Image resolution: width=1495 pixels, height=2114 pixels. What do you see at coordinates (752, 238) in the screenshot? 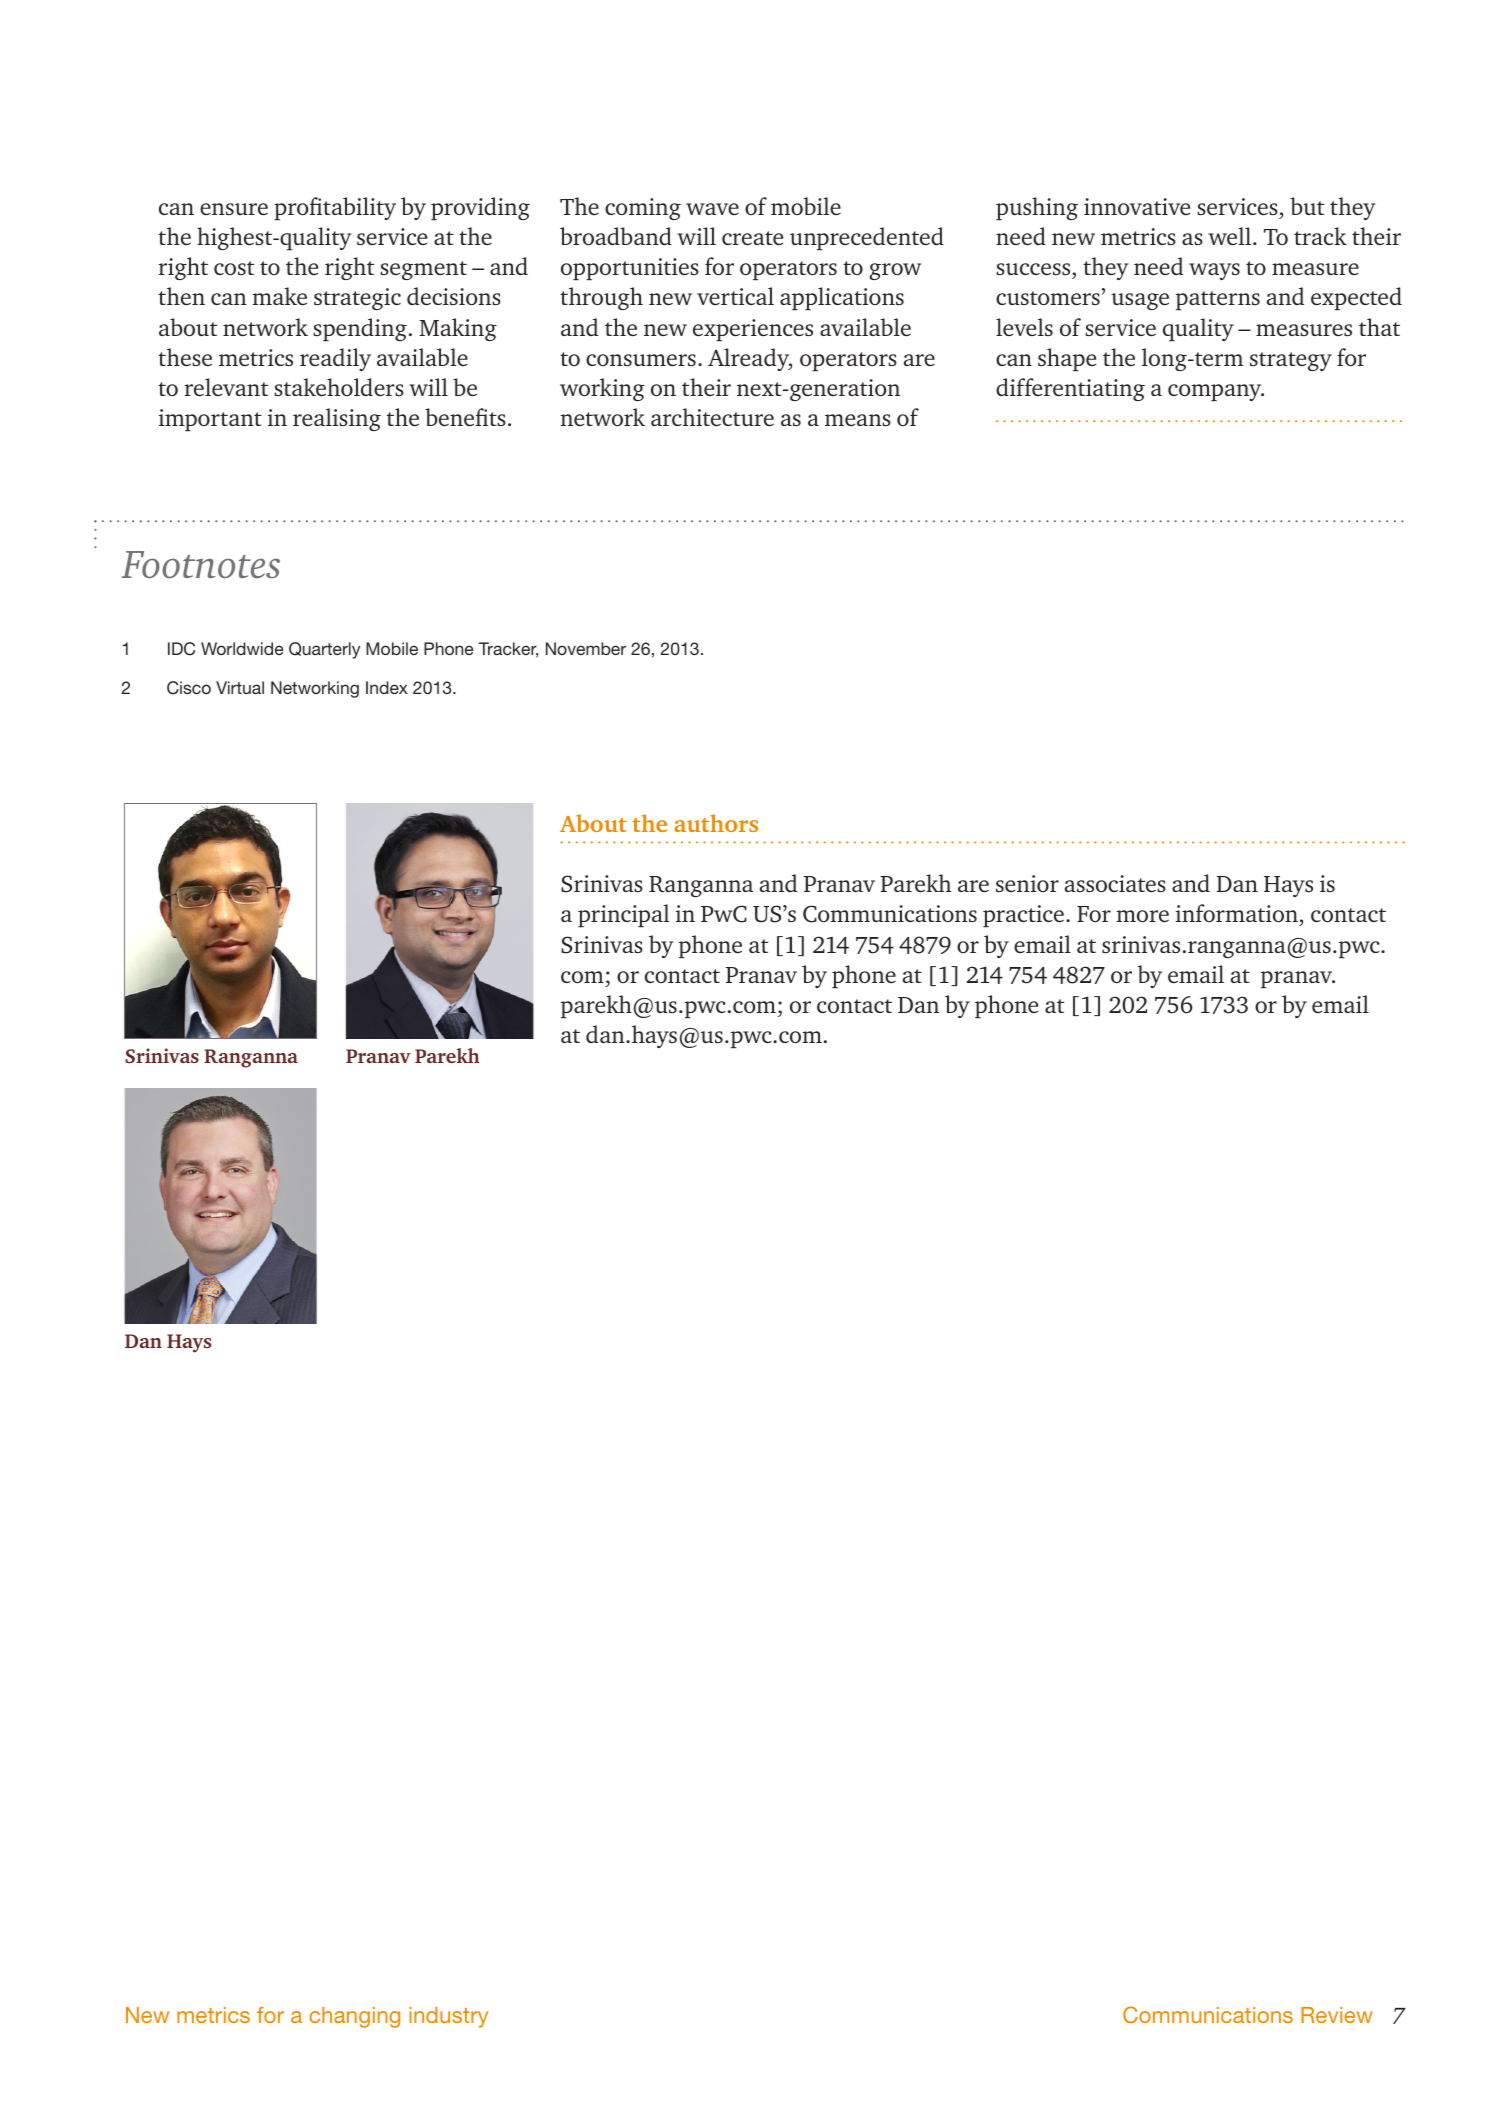
I see `create` at bounding box center [752, 238].
